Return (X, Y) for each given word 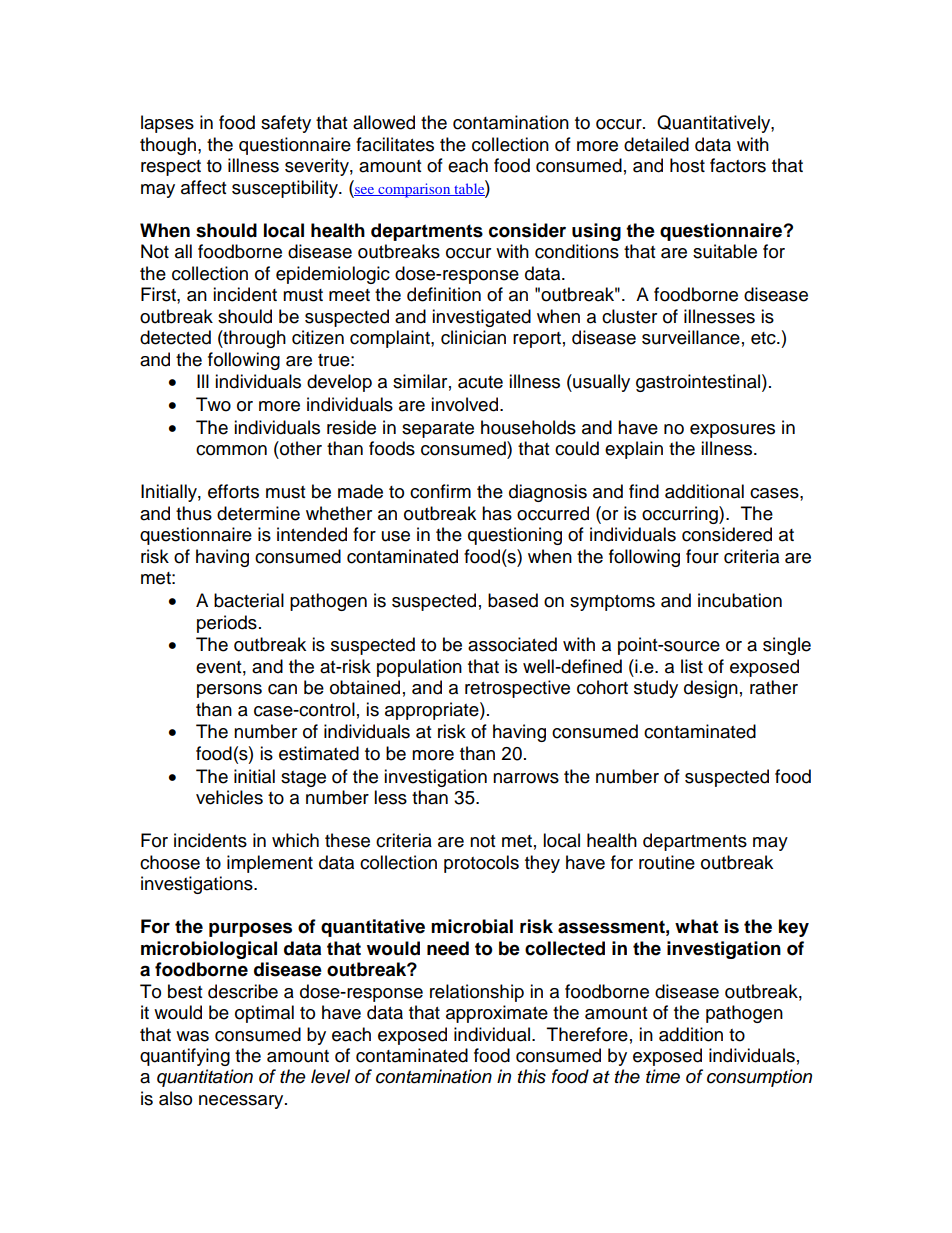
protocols (481, 864)
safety (286, 124)
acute (480, 382)
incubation (740, 600)
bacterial (249, 600)
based (513, 600)
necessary (242, 1102)
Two (213, 404)
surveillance (691, 337)
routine (667, 862)
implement (270, 864)
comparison (414, 190)
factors (738, 165)
